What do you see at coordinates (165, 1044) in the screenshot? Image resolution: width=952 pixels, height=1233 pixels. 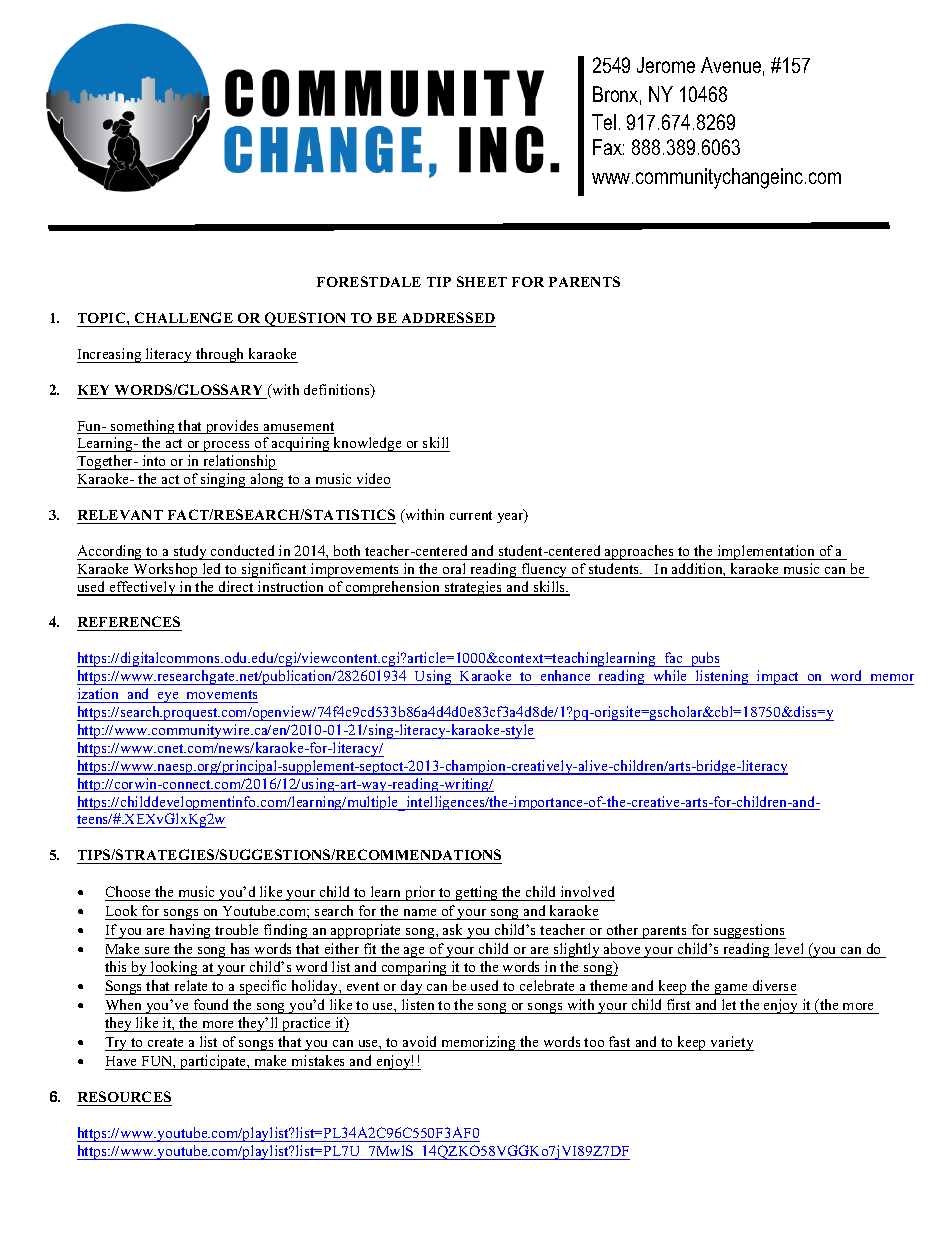 I see `create` at bounding box center [165, 1044].
